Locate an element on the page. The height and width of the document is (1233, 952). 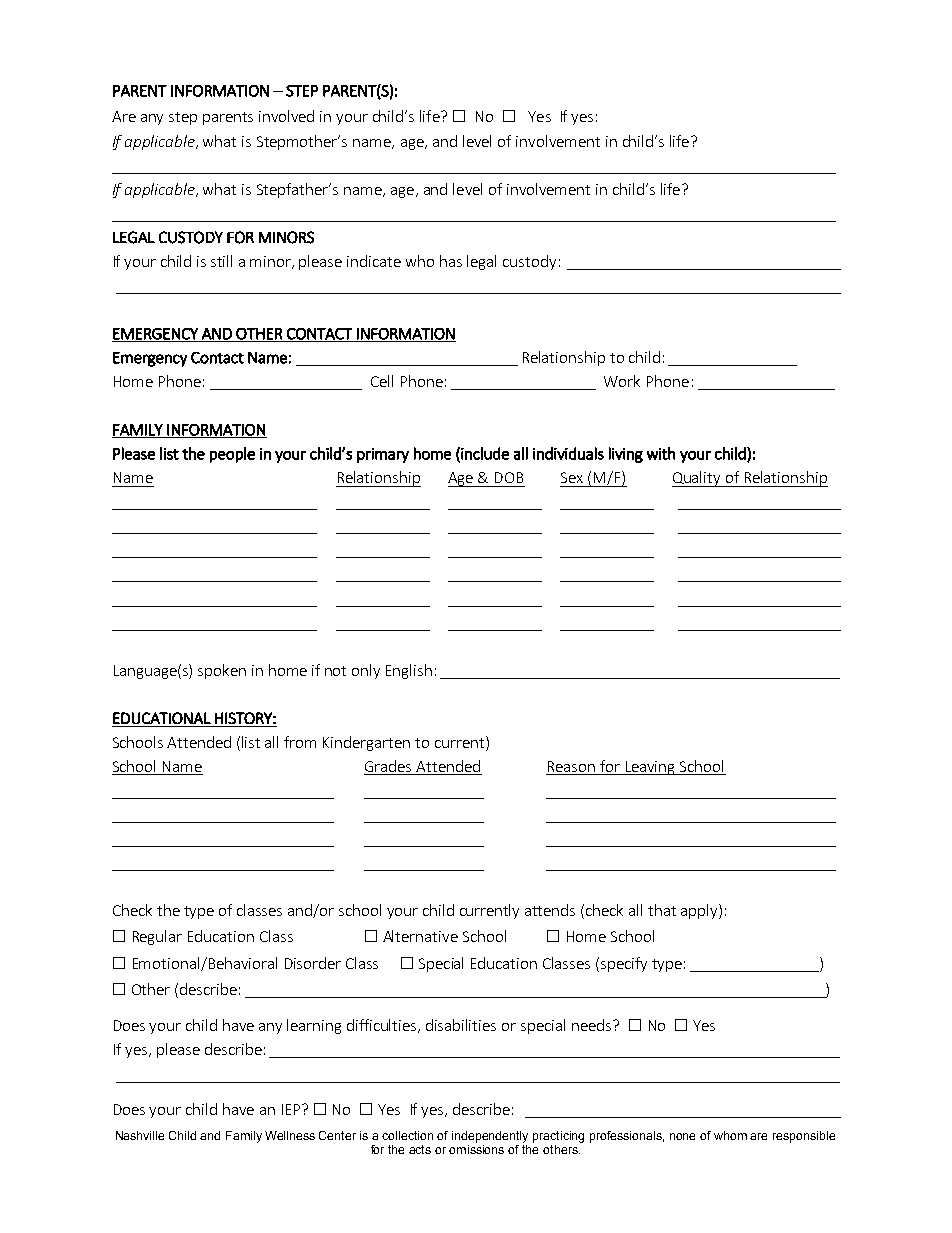
people is located at coordinates (232, 455).
